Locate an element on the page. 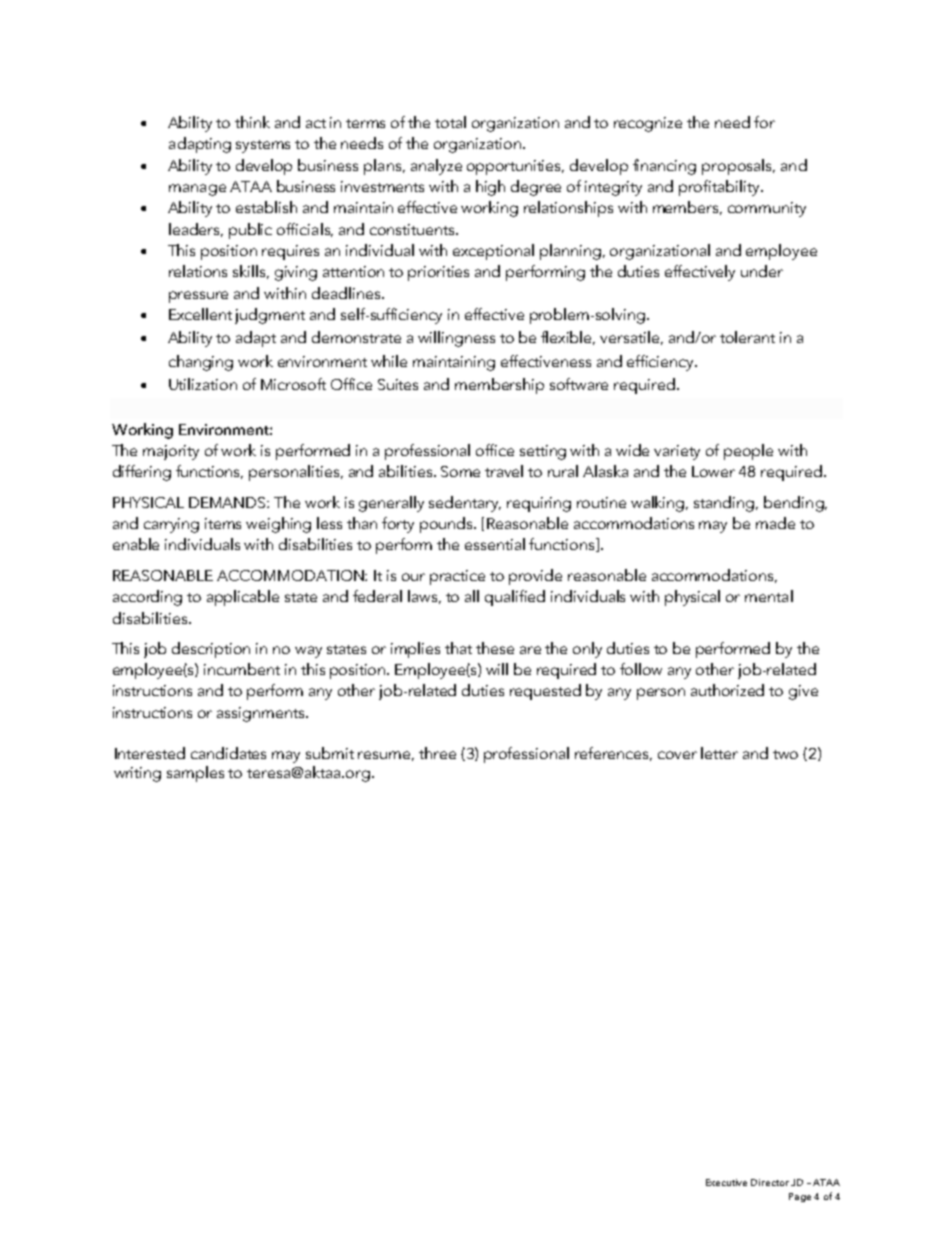 The height and width of the document is (1233, 952). authorized is located at coordinates (727, 690).
